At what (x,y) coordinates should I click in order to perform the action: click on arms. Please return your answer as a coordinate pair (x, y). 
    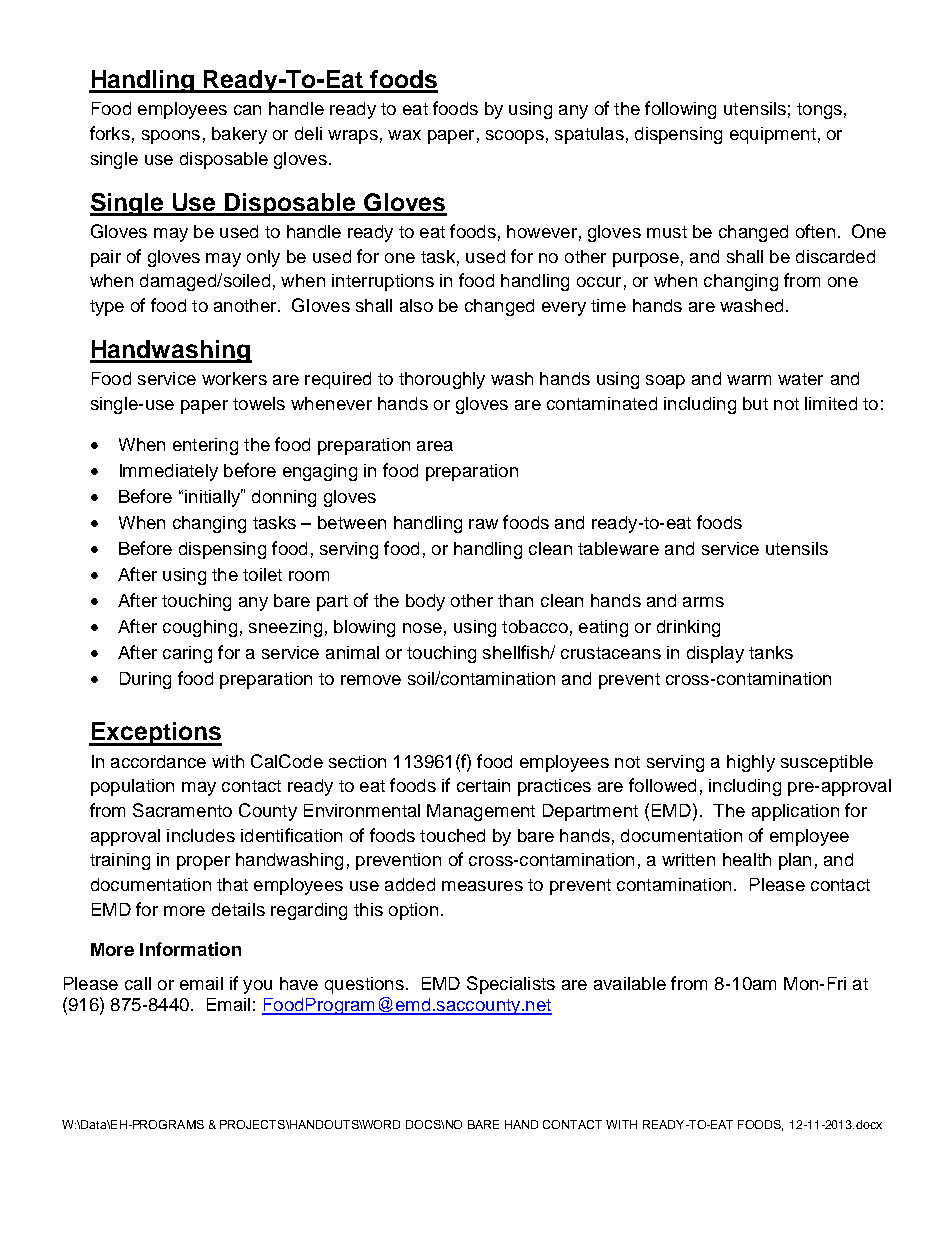
    Looking at the image, I should click on (703, 602).
